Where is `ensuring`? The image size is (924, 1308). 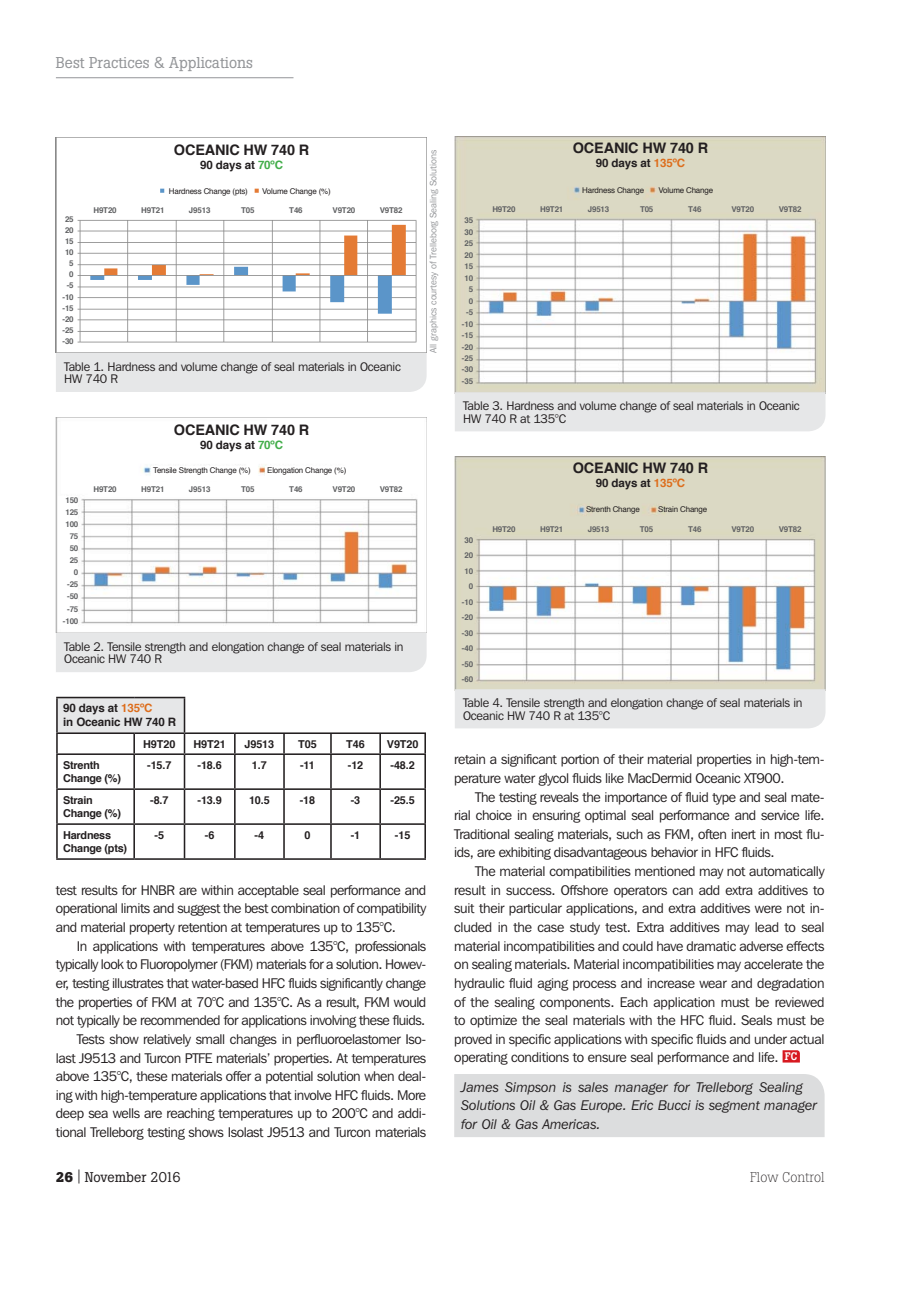
ensuring is located at coordinates (556, 816).
